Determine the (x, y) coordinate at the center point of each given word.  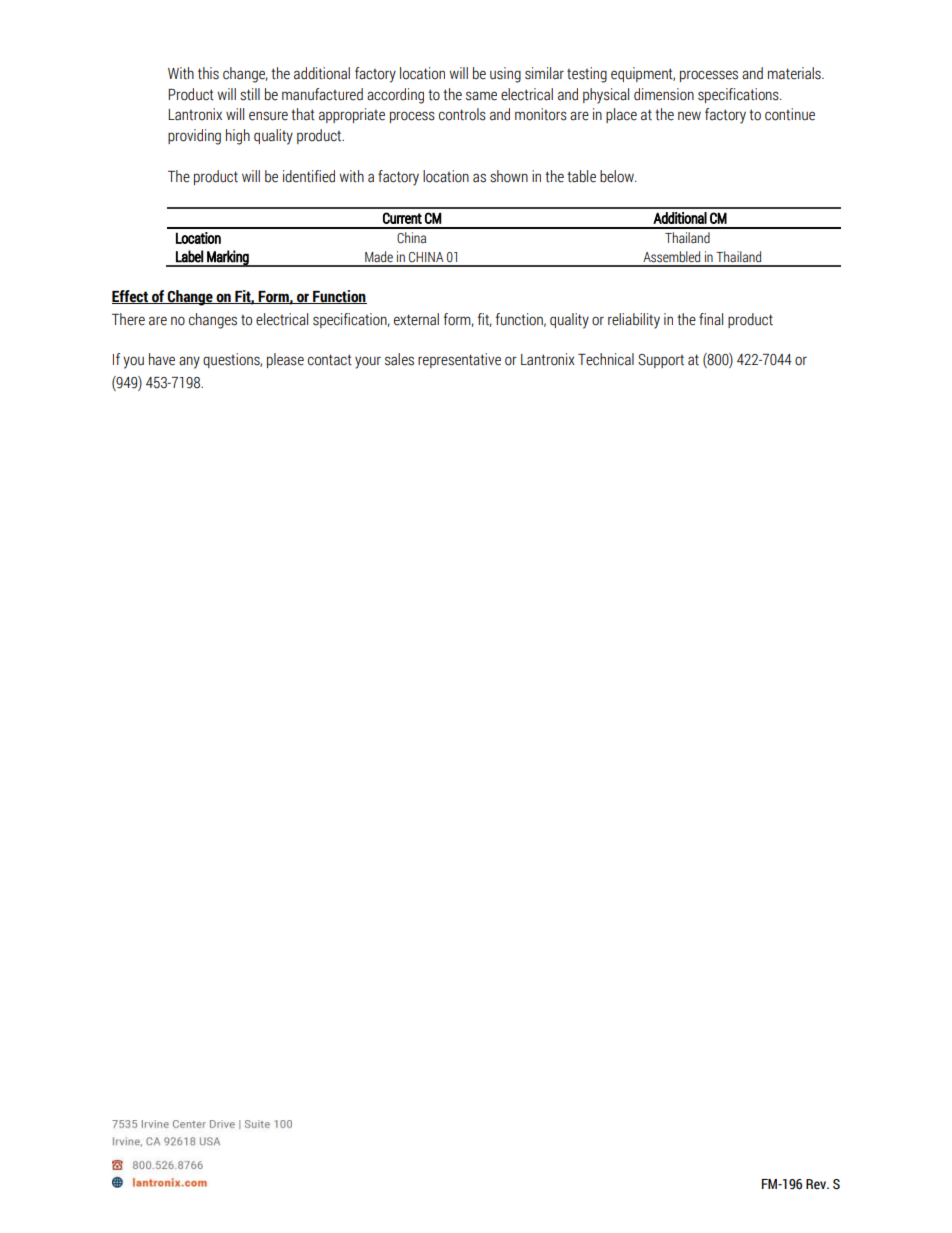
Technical (606, 359)
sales (399, 359)
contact (330, 360)
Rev (817, 1184)
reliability (634, 321)
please (285, 360)
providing (194, 137)
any (189, 362)
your (368, 362)
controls (462, 114)
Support (661, 361)
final (711, 319)
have (162, 359)
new (689, 116)
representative (459, 360)
